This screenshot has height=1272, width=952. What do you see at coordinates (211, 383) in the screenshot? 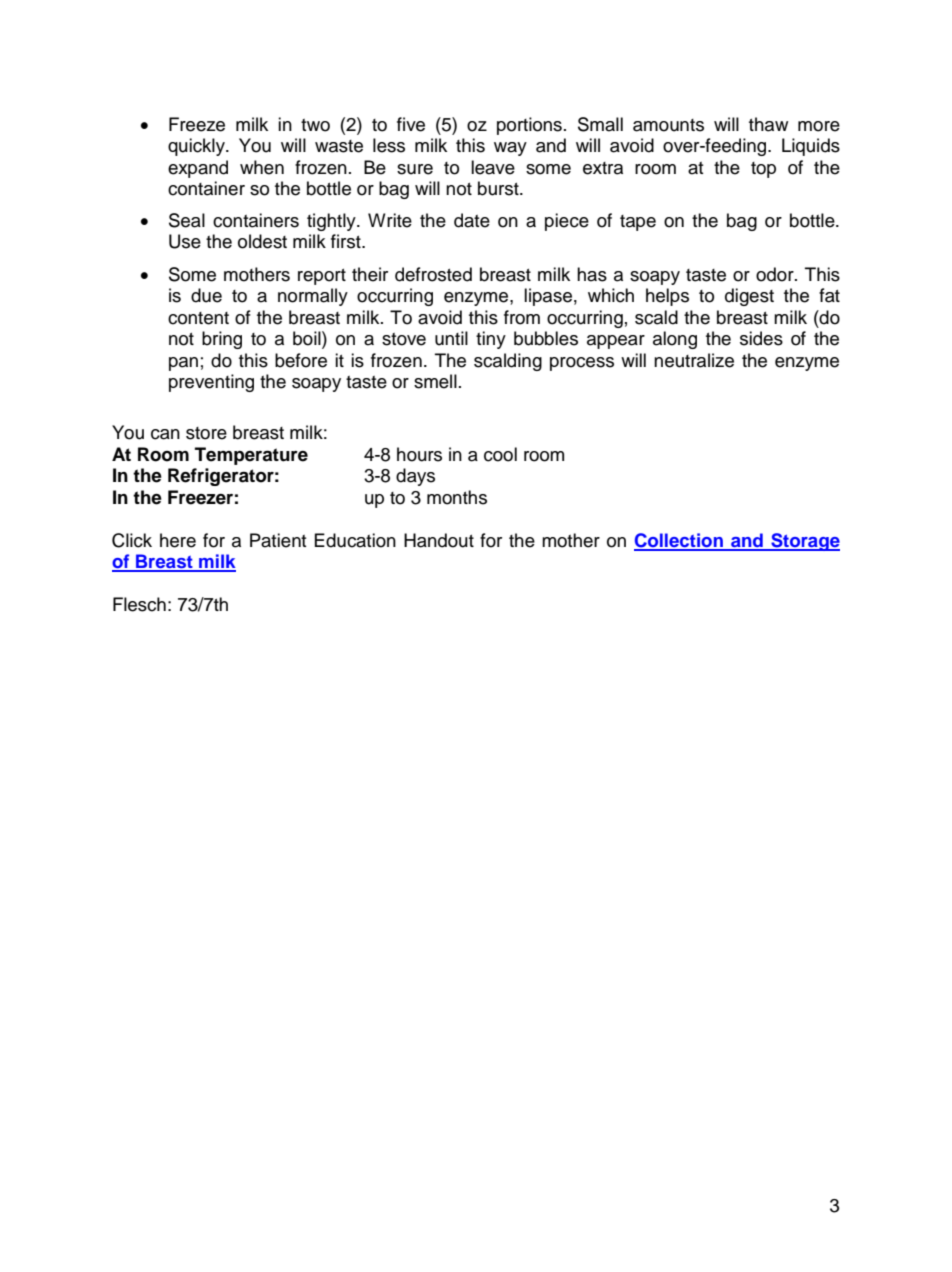
I see `preventing` at bounding box center [211, 383].
